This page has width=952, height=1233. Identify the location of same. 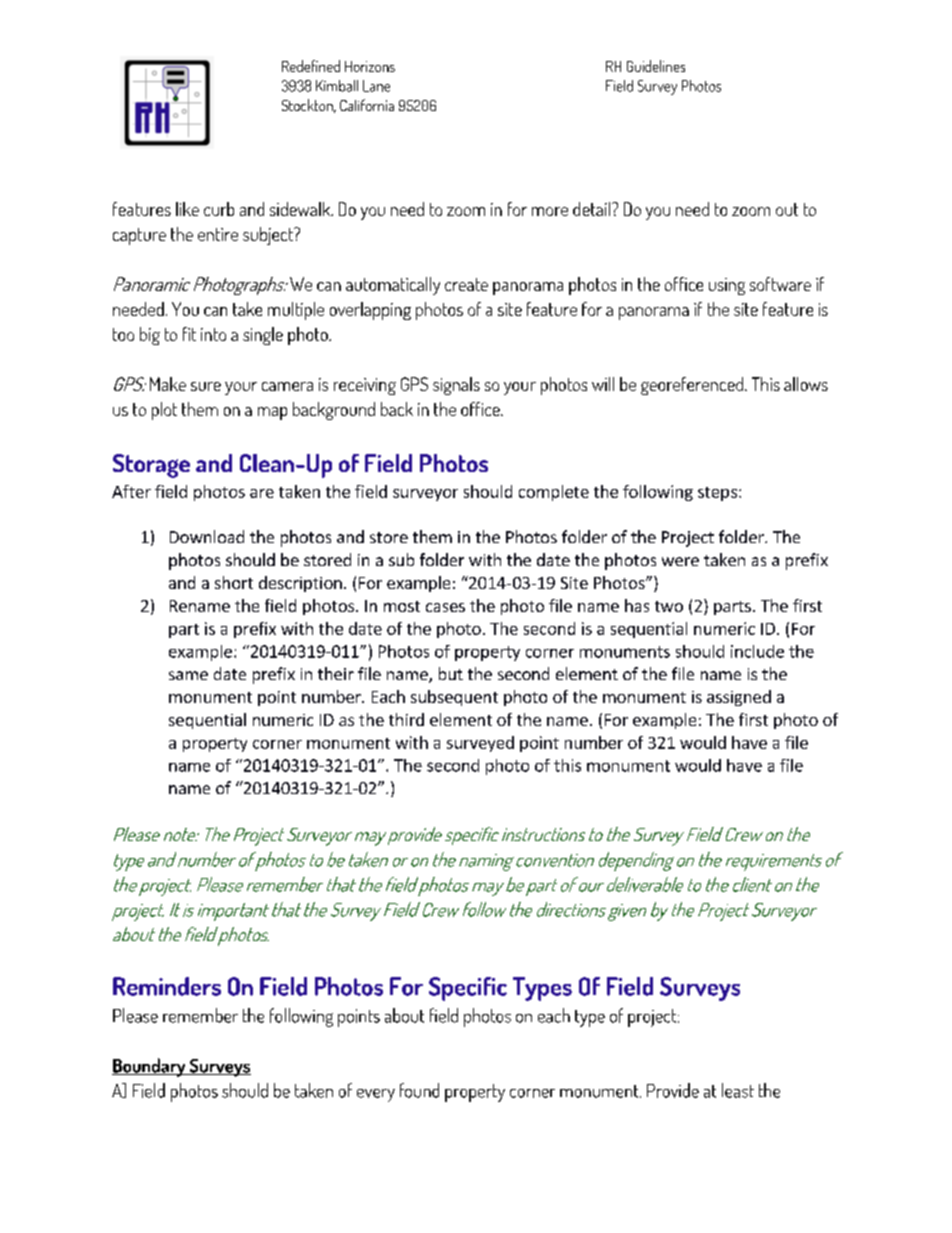
(188, 675).
